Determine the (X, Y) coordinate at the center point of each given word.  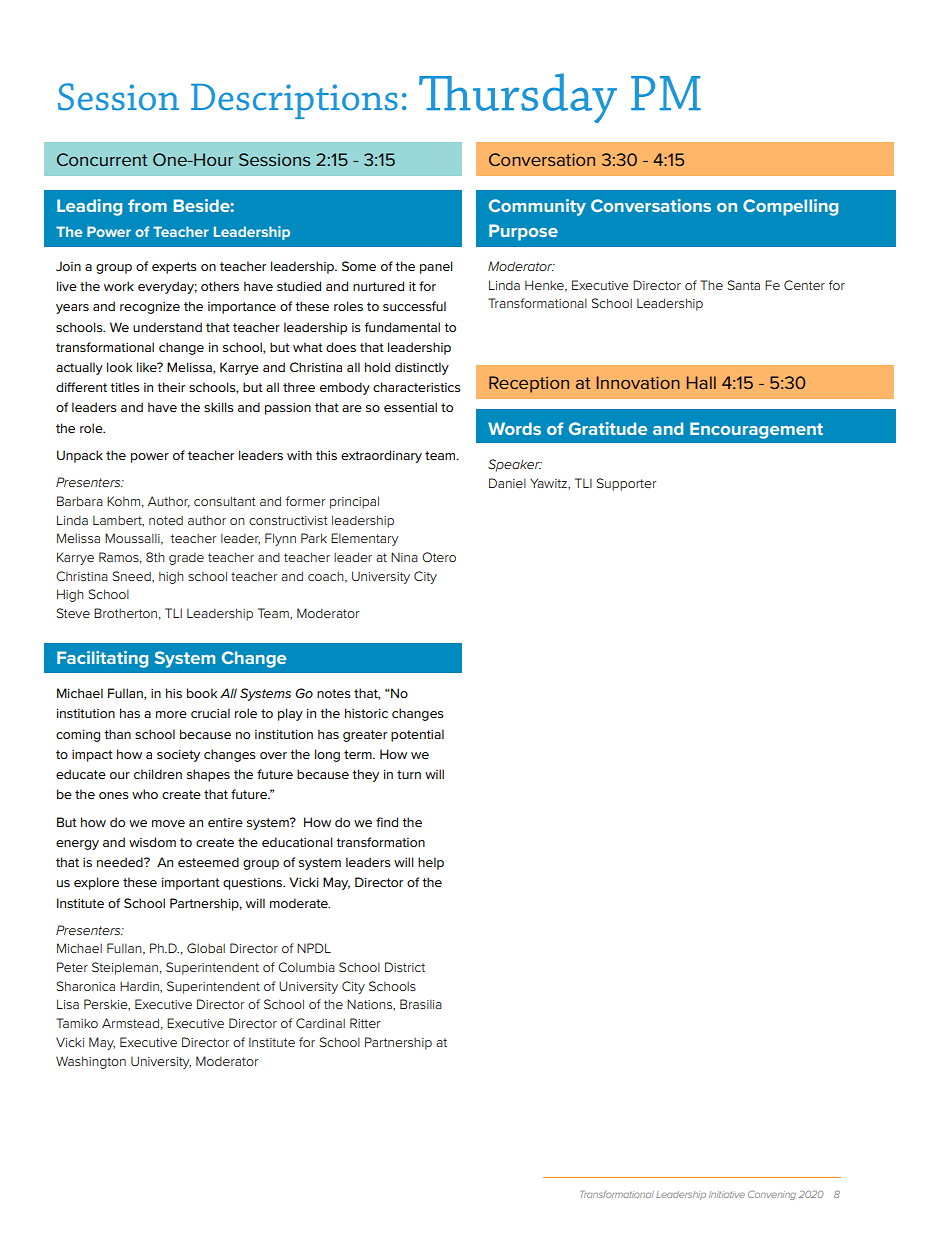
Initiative (727, 1194)
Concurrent (102, 159)
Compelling (790, 207)
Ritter (365, 1023)
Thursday (518, 98)
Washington (91, 1062)
